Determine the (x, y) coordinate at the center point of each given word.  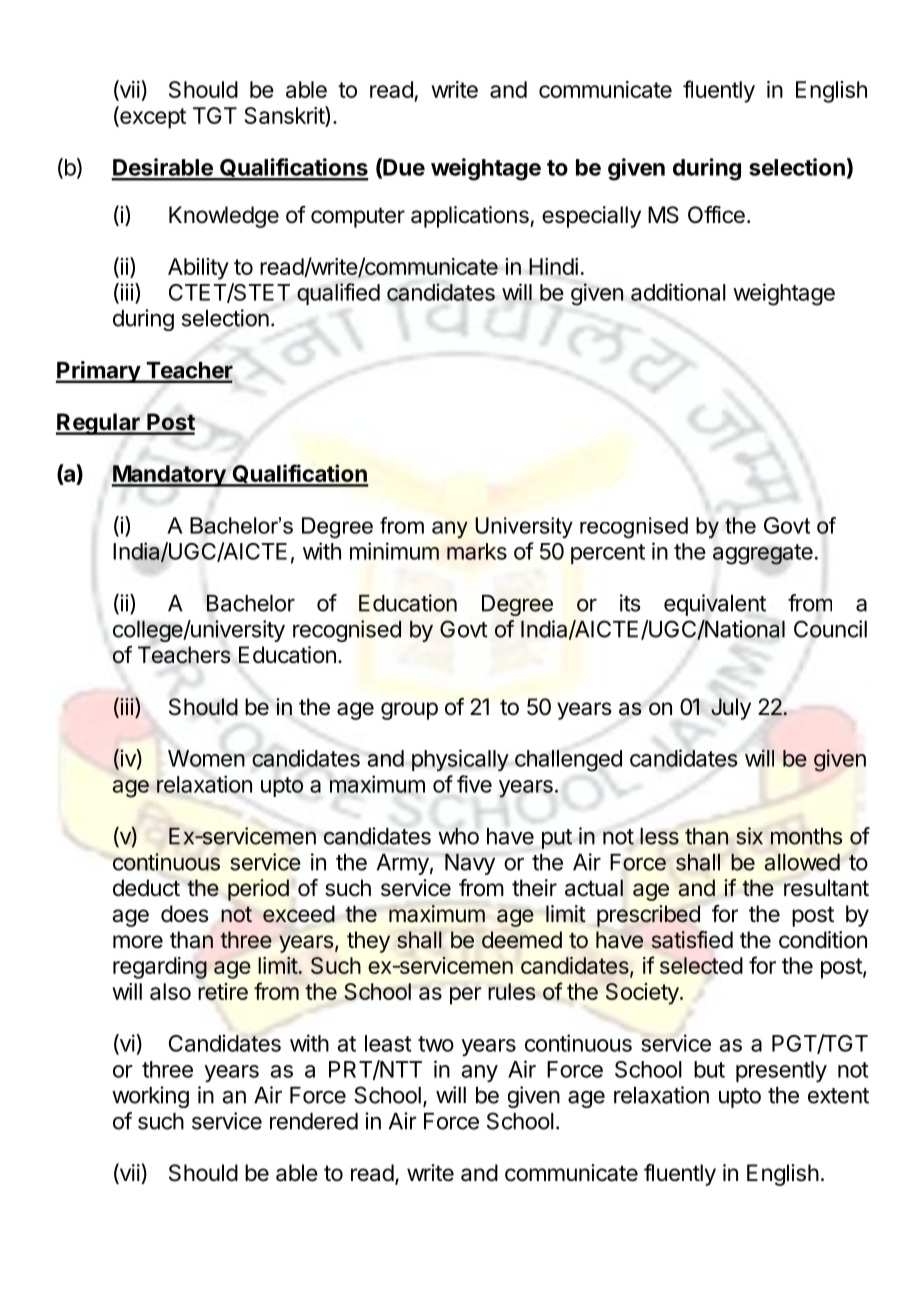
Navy (470, 864)
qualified (338, 294)
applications (471, 217)
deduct (146, 888)
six (749, 836)
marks (477, 551)
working (150, 1097)
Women (206, 758)
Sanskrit (285, 116)
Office (716, 215)
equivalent (715, 605)
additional (678, 292)
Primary (99, 372)
